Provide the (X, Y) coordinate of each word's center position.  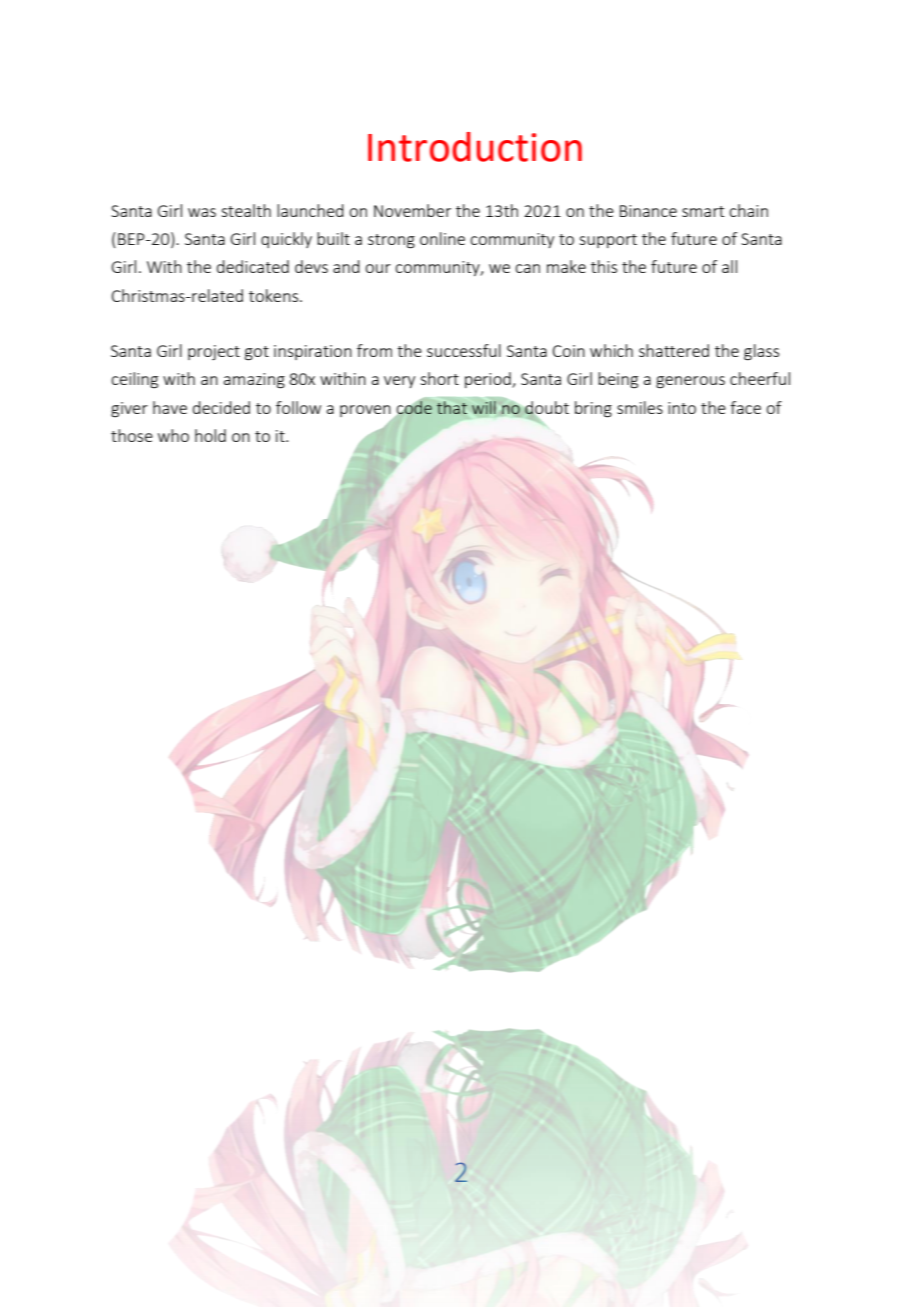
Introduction (475, 147)
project (214, 352)
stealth (246, 210)
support (608, 241)
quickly (286, 240)
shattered (674, 350)
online (442, 238)
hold (210, 435)
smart (703, 211)
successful (464, 350)
